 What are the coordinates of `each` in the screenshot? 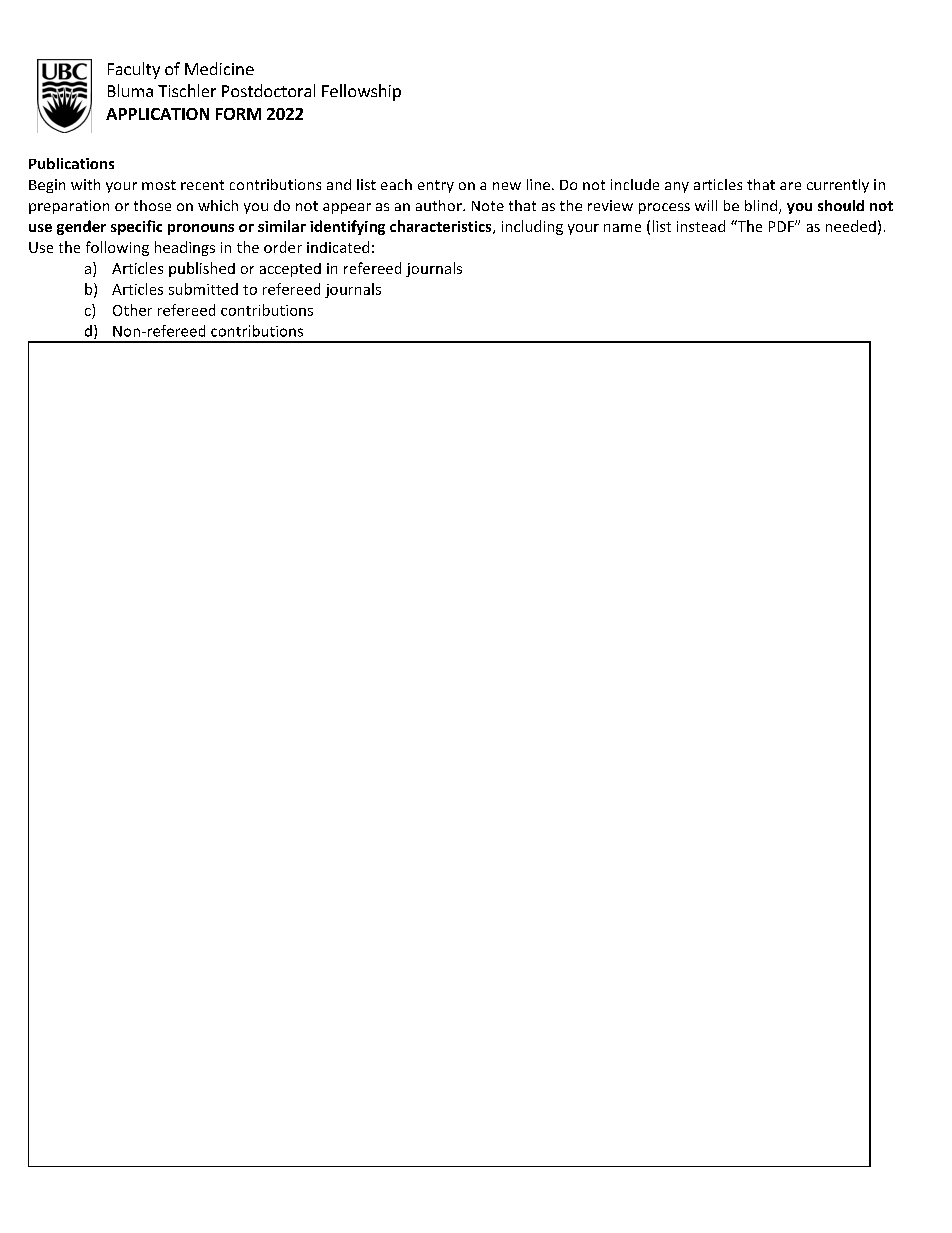 It's located at (396, 184).
